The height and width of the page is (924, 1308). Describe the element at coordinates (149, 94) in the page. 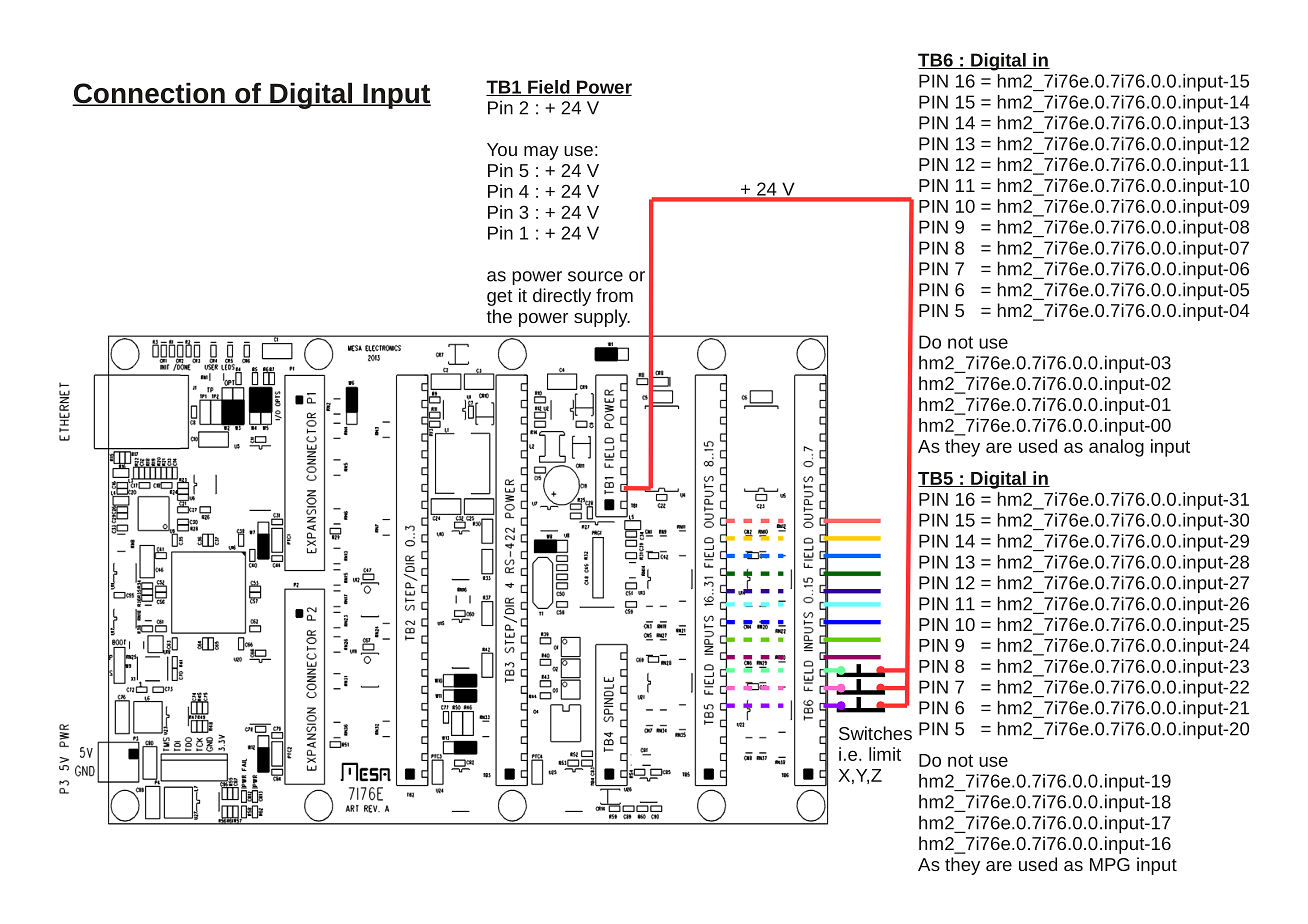

I see `Connection` at that location.
